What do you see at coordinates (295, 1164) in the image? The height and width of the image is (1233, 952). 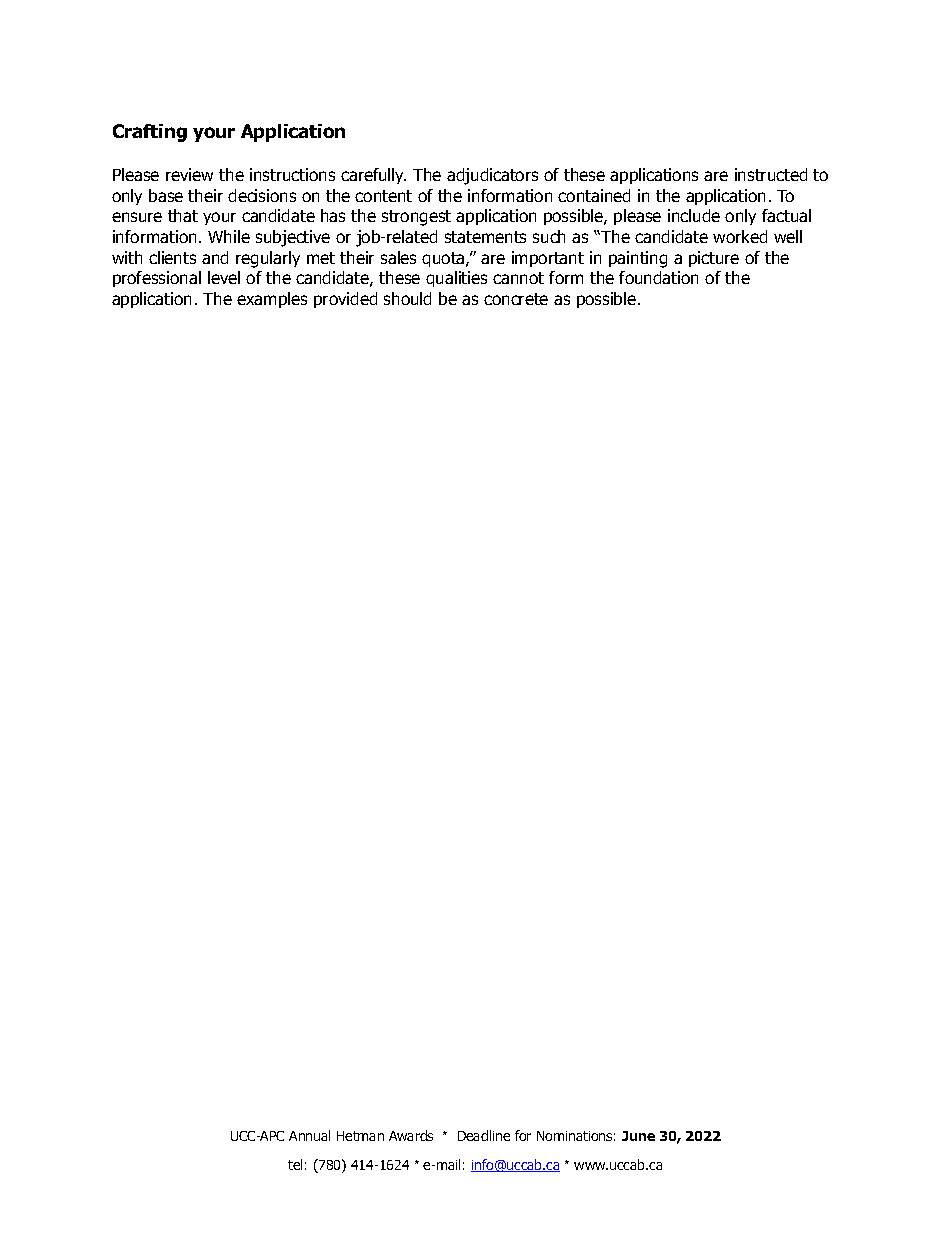 I see `tel` at bounding box center [295, 1164].
